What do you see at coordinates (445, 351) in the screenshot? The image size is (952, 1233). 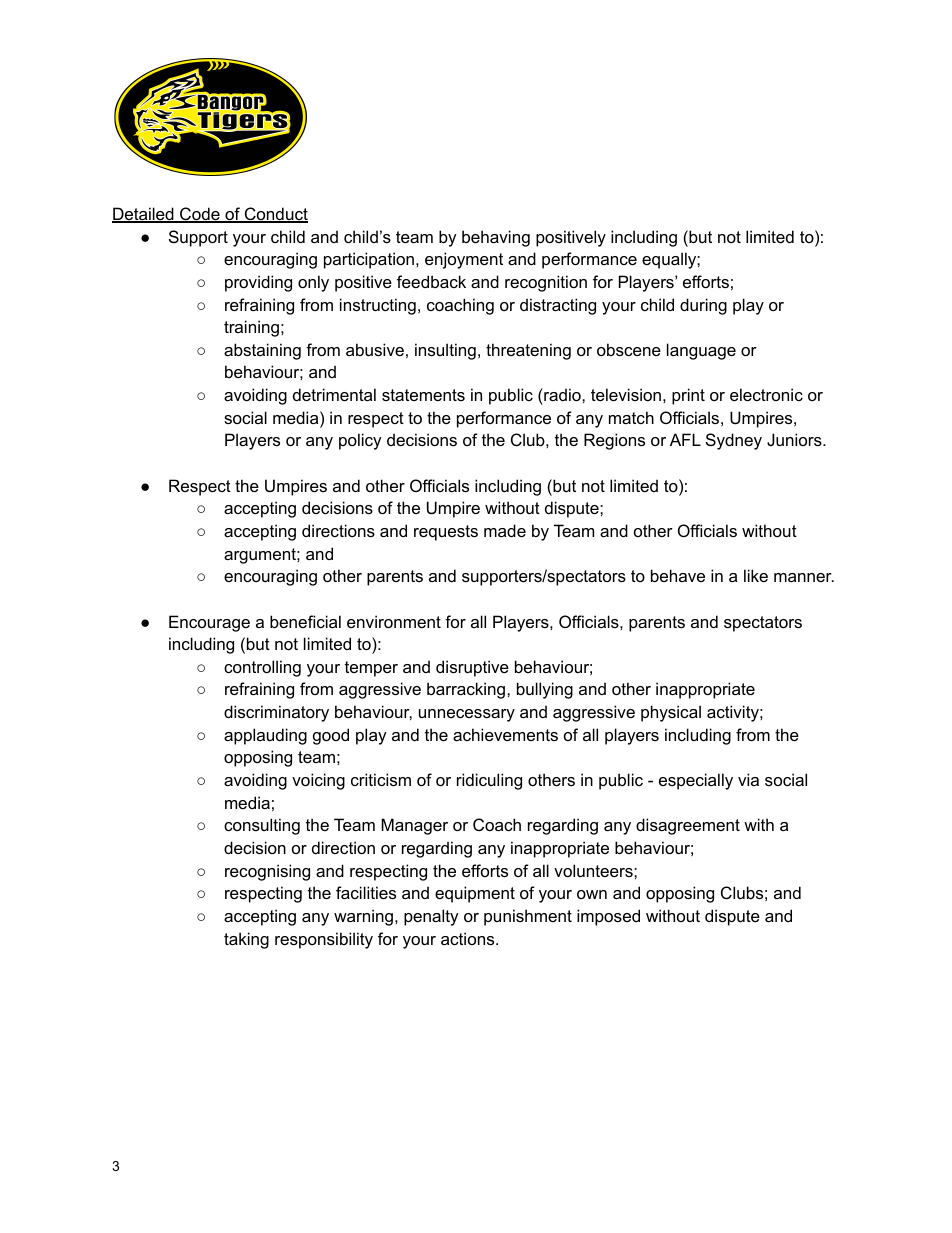 I see `insulting` at bounding box center [445, 351].
